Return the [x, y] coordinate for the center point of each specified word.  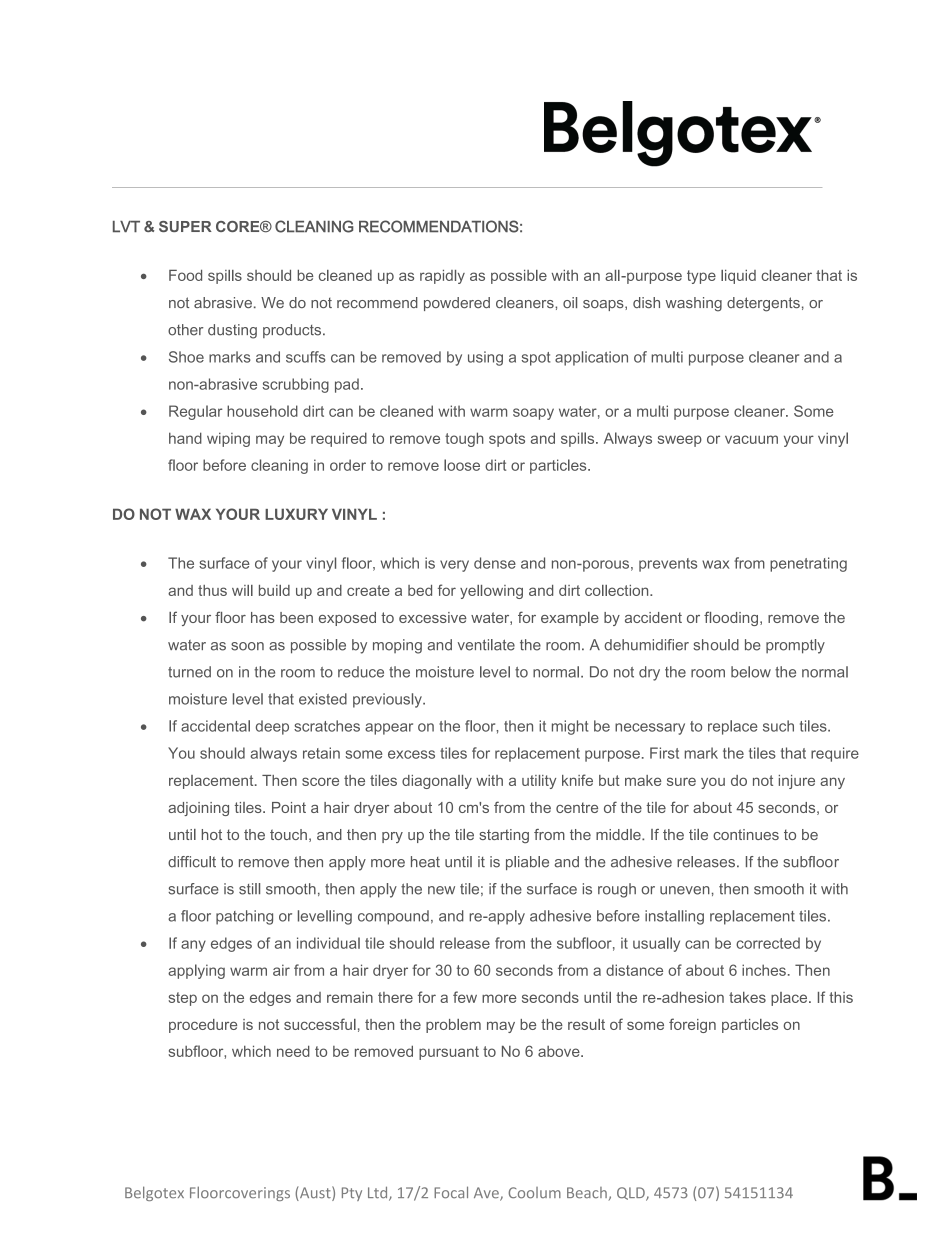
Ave [487, 1194]
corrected [768, 943]
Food [185, 275]
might [570, 727]
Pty [352, 1194]
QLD [632, 1194]
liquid [738, 277]
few [465, 997]
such [778, 726]
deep [272, 727]
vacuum [751, 439]
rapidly [442, 277]
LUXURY [296, 514]
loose [462, 465]
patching [244, 917]
